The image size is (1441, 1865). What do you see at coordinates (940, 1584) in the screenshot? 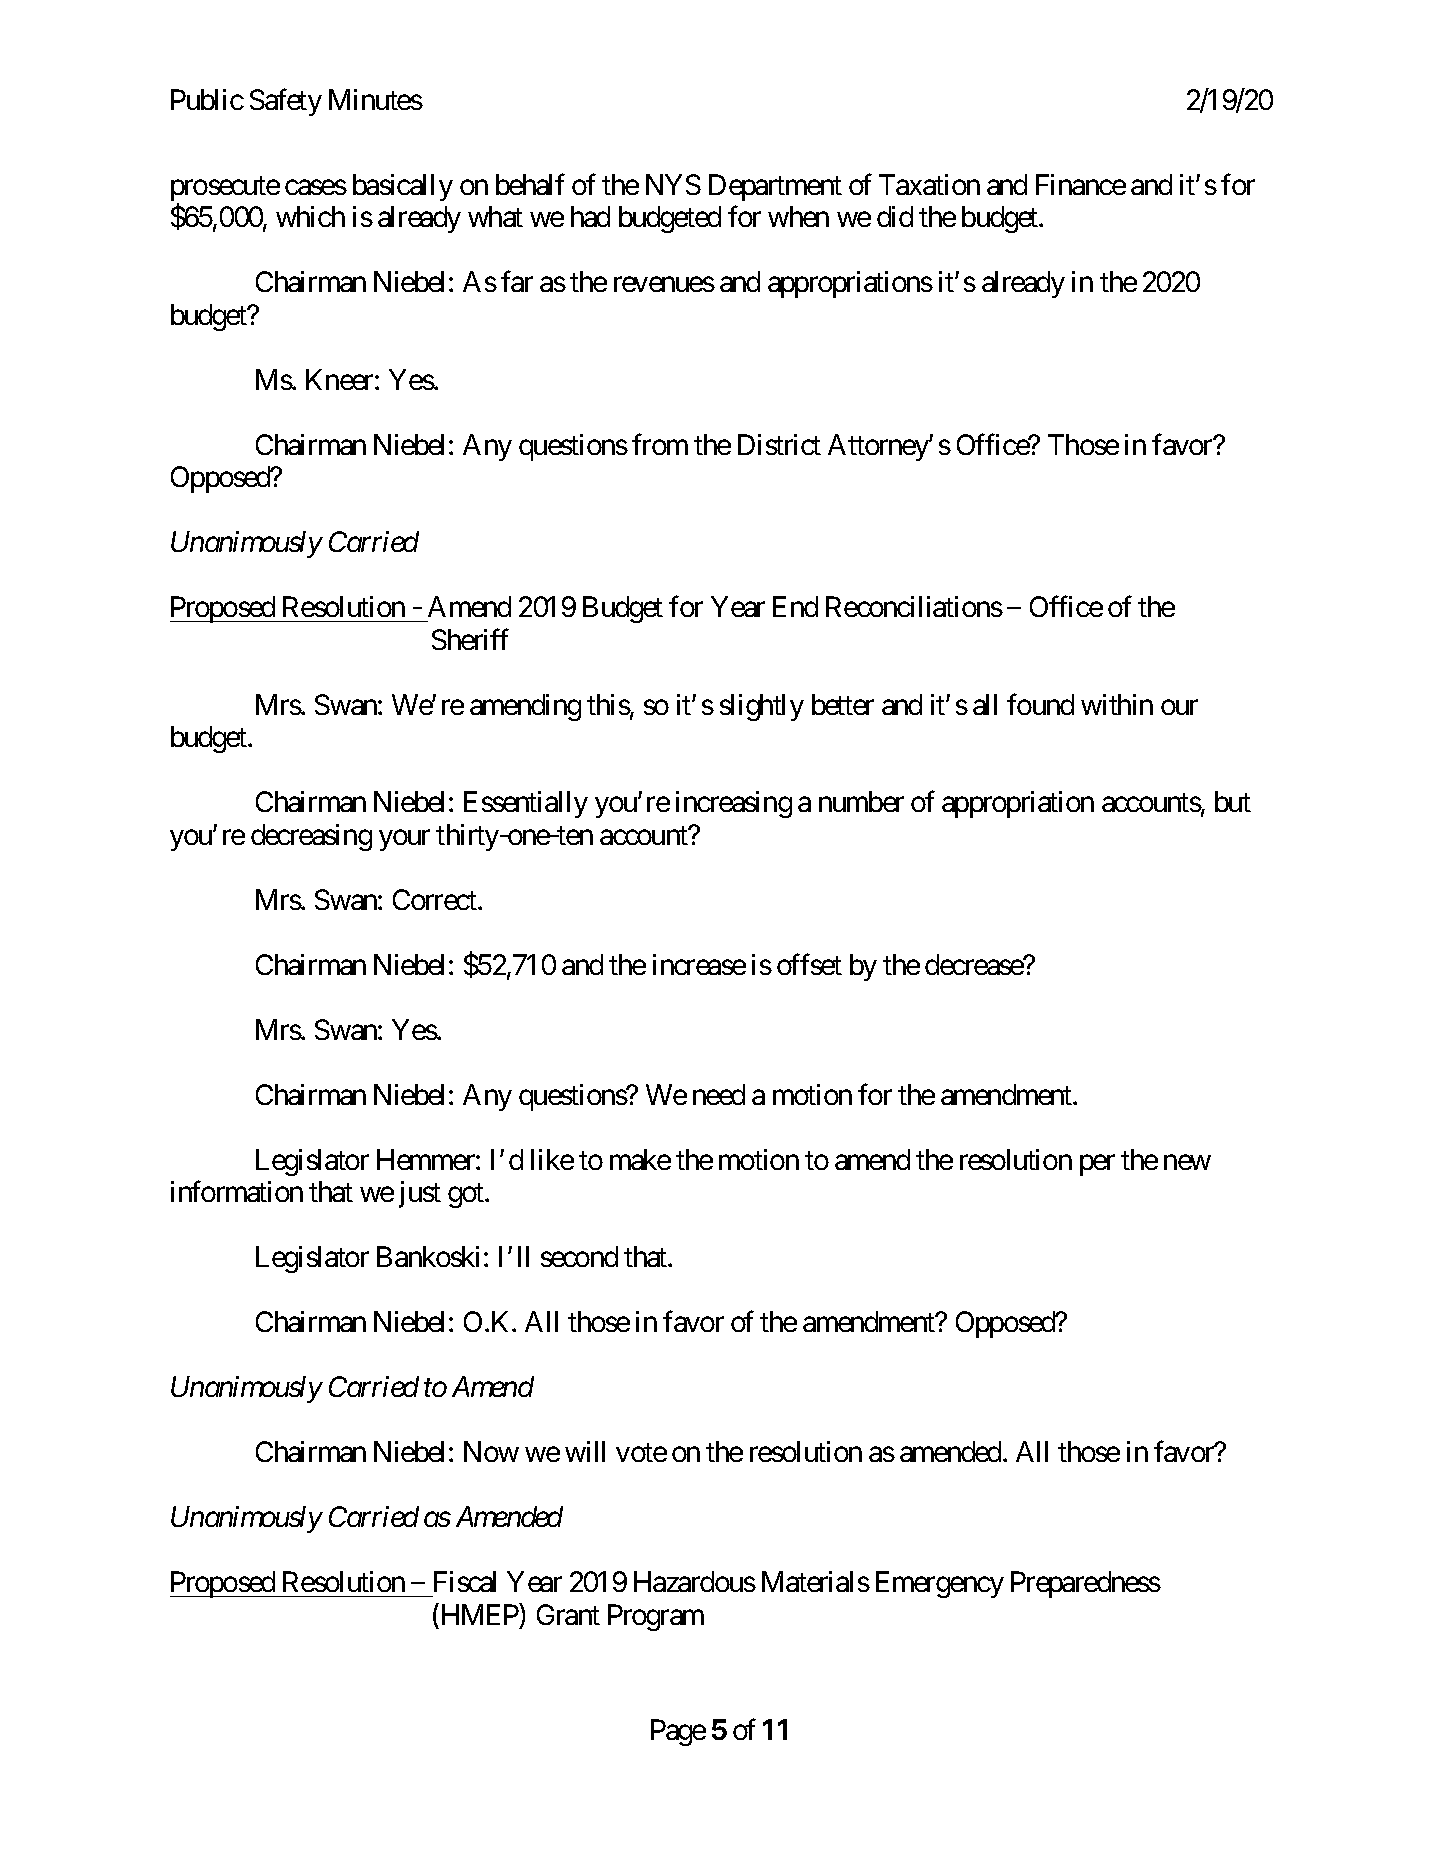
I see `Emergency` at bounding box center [940, 1584].
